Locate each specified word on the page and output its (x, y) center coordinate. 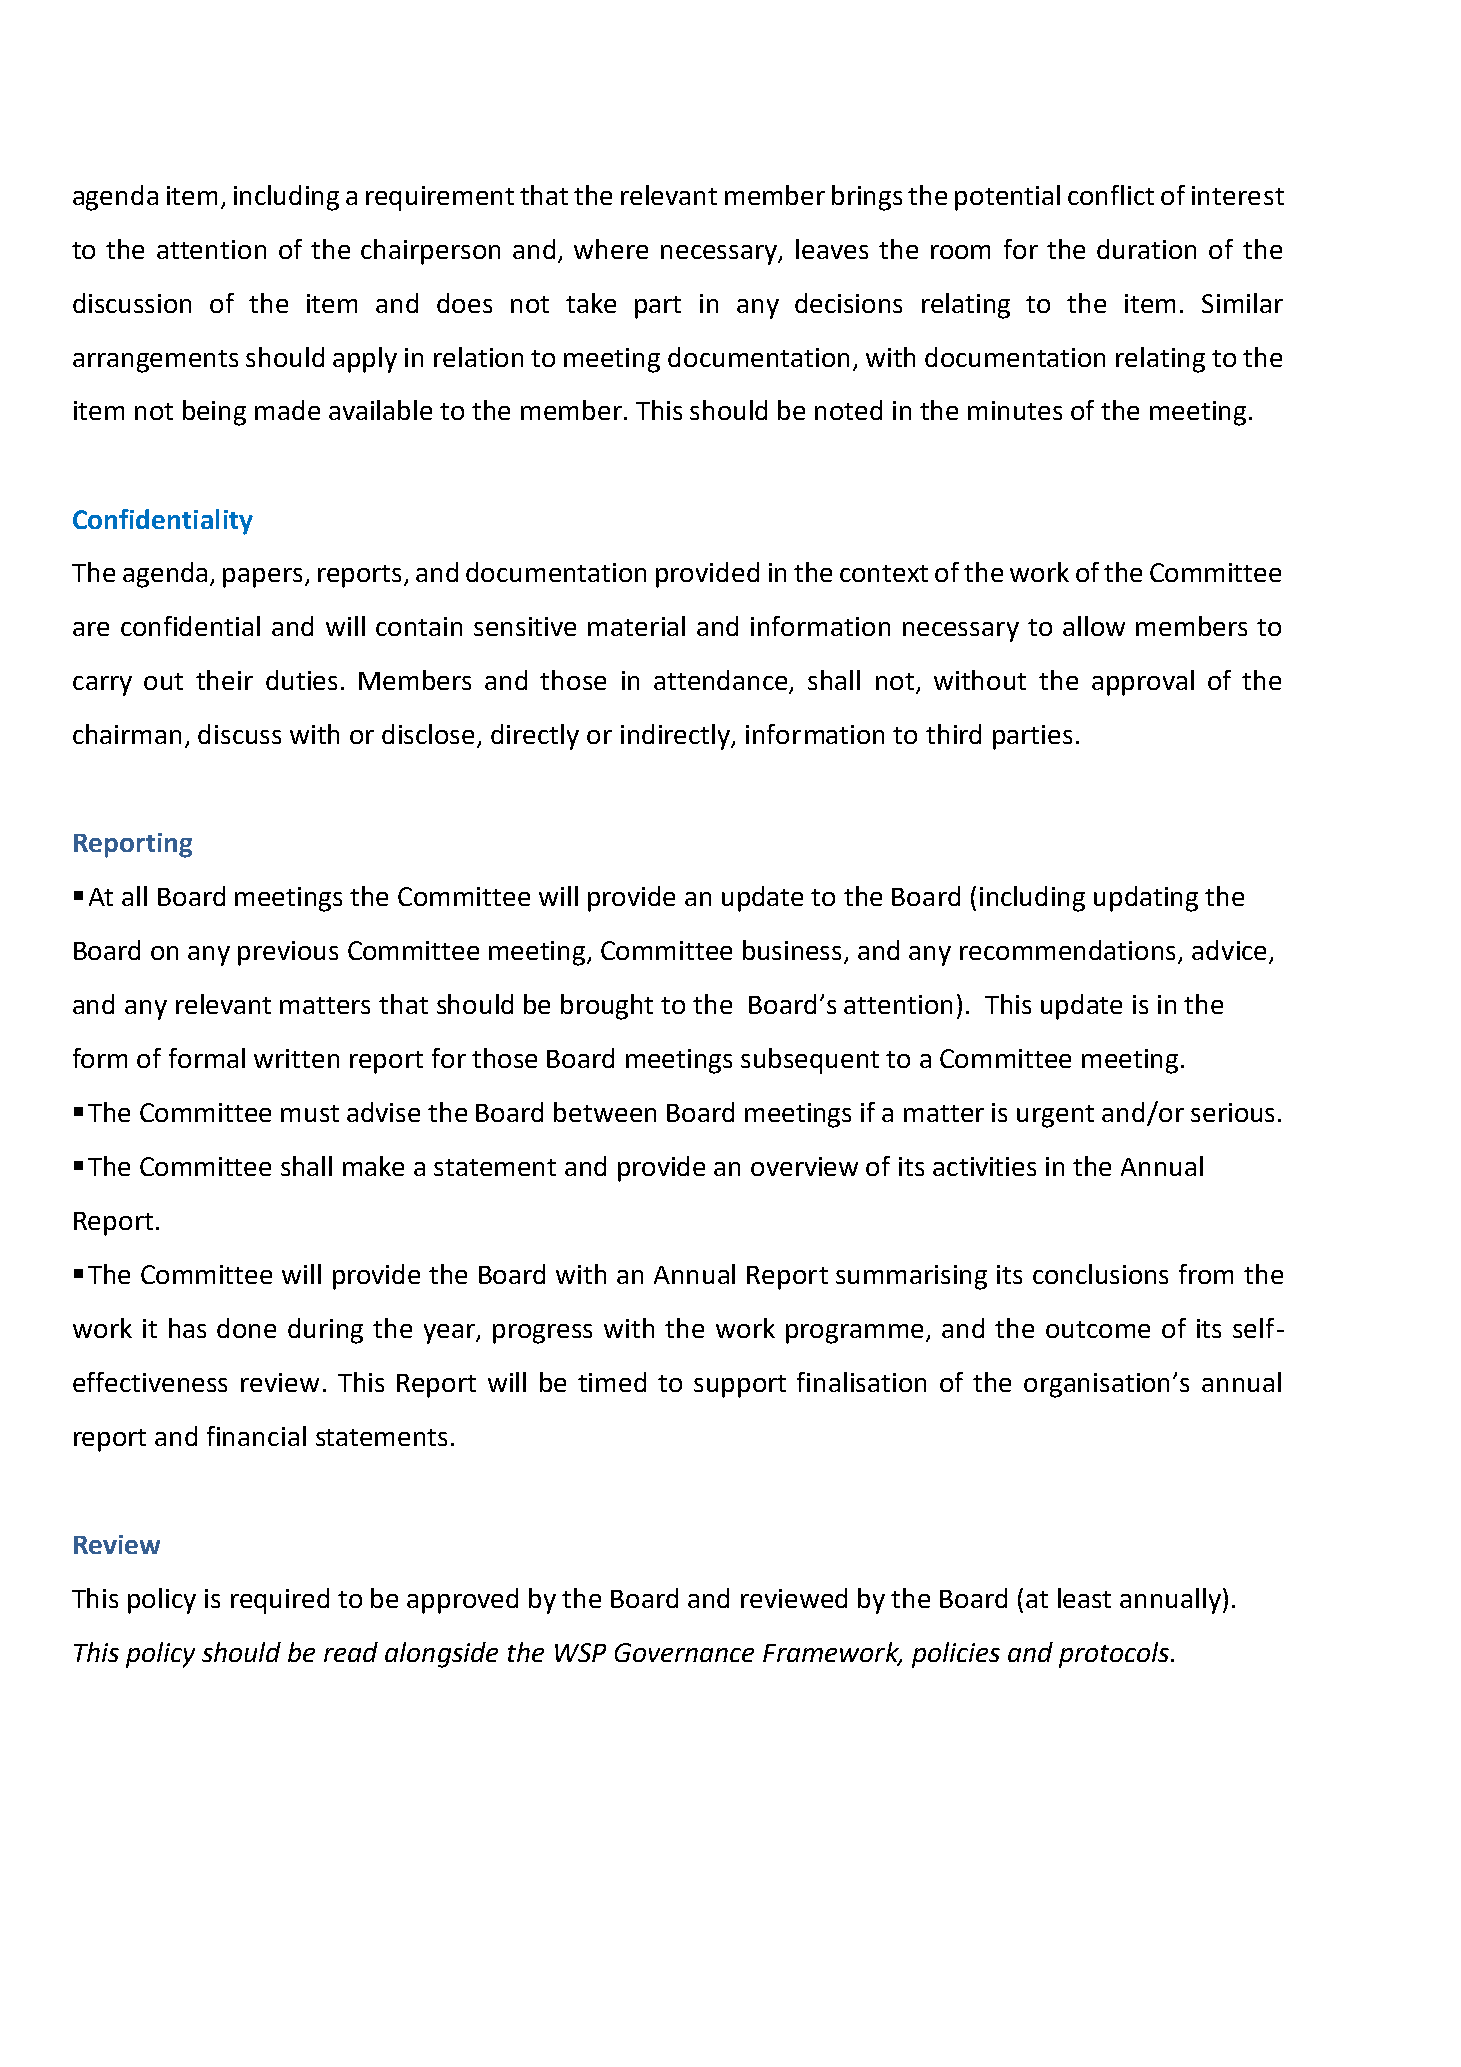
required (280, 1601)
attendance (722, 681)
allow (1094, 626)
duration (1146, 249)
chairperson (430, 252)
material (636, 626)
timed (612, 1382)
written (296, 1058)
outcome (1098, 1329)
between (605, 1112)
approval (1143, 683)
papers (262, 578)
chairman (127, 734)
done (246, 1328)
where (611, 249)
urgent (1055, 1116)
